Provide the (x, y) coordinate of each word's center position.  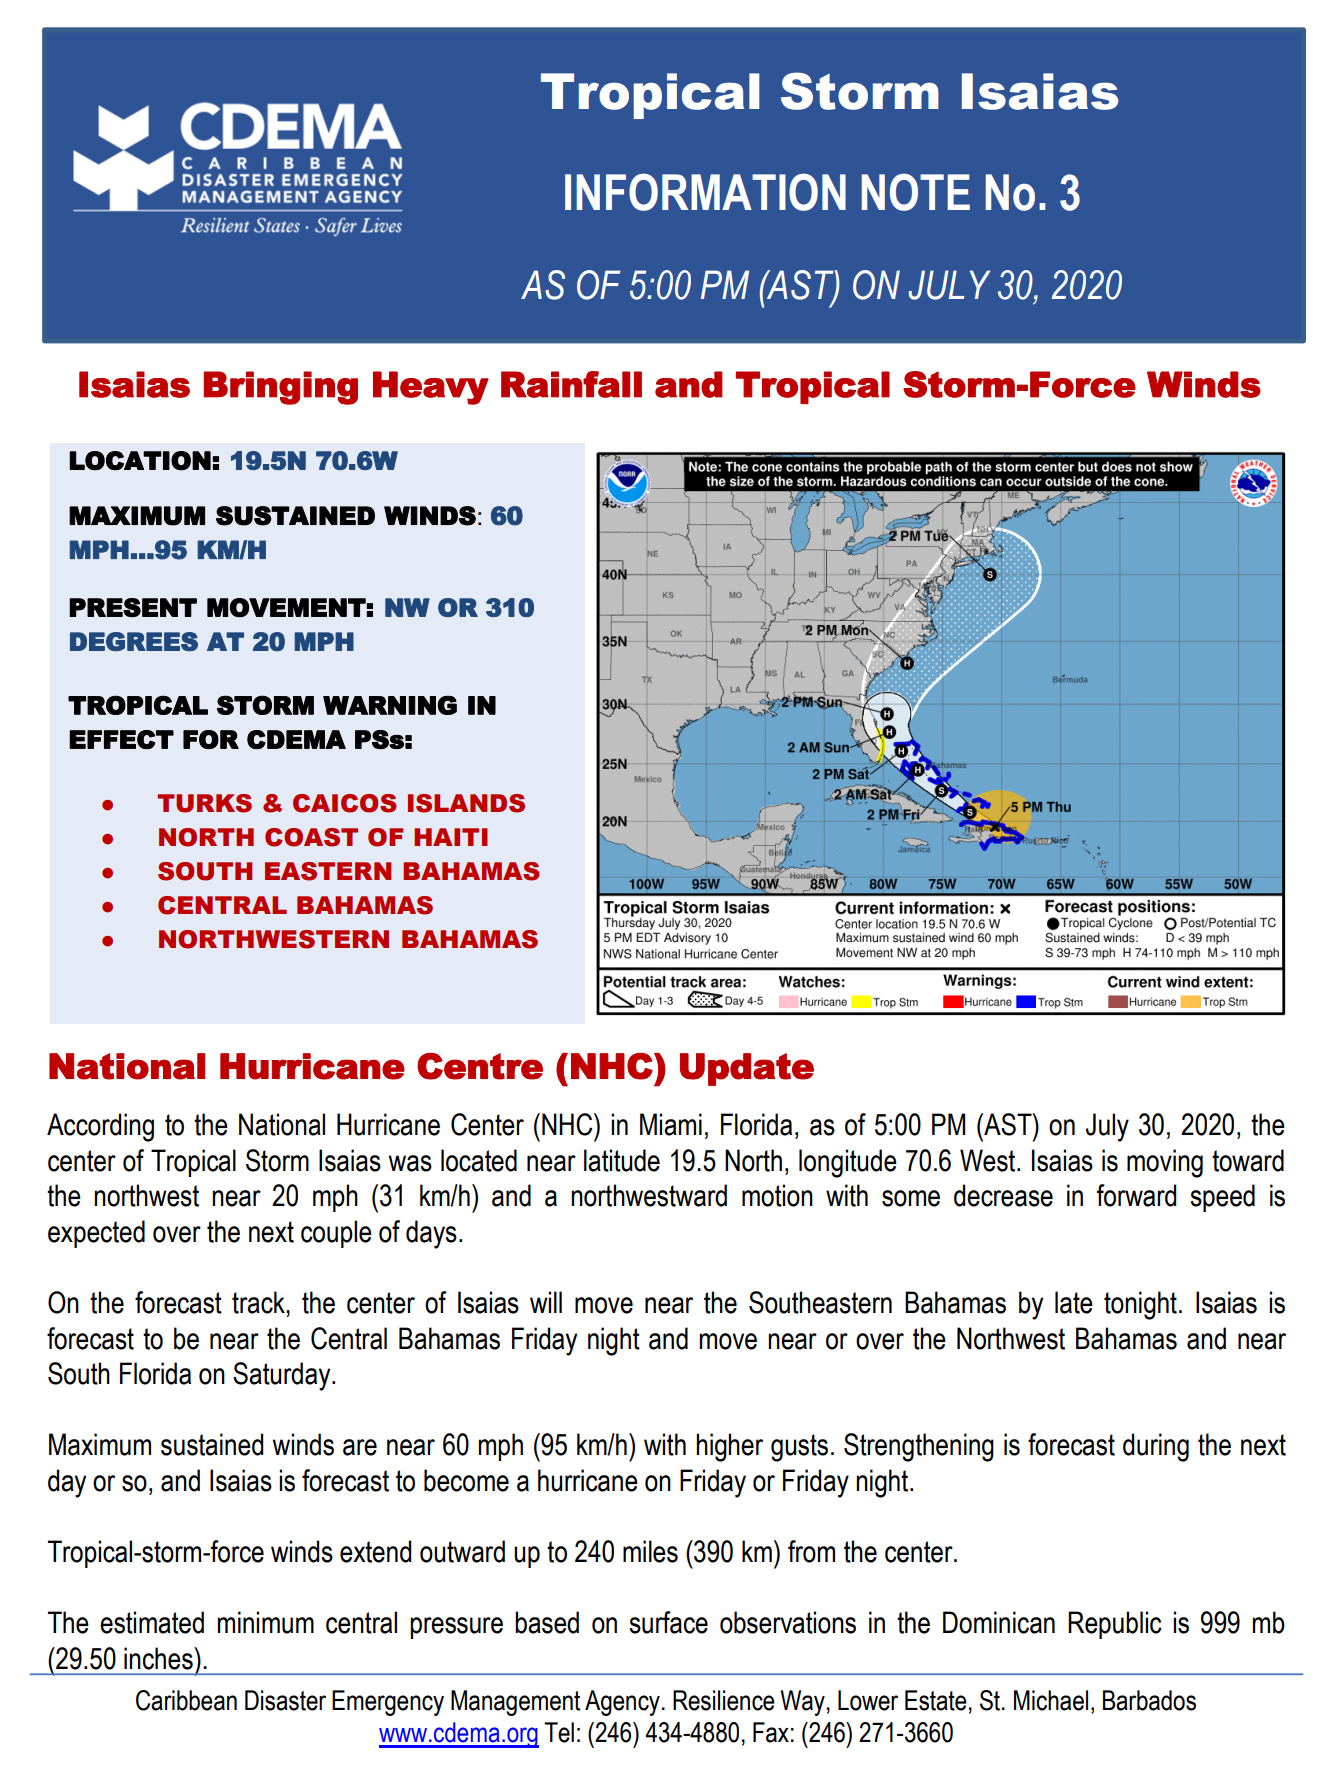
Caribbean (186, 1700)
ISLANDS (466, 803)
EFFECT (121, 739)
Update (747, 1069)
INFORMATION (705, 192)
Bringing (281, 388)
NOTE (916, 192)
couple (336, 1234)
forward (1136, 1195)
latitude (622, 1160)
